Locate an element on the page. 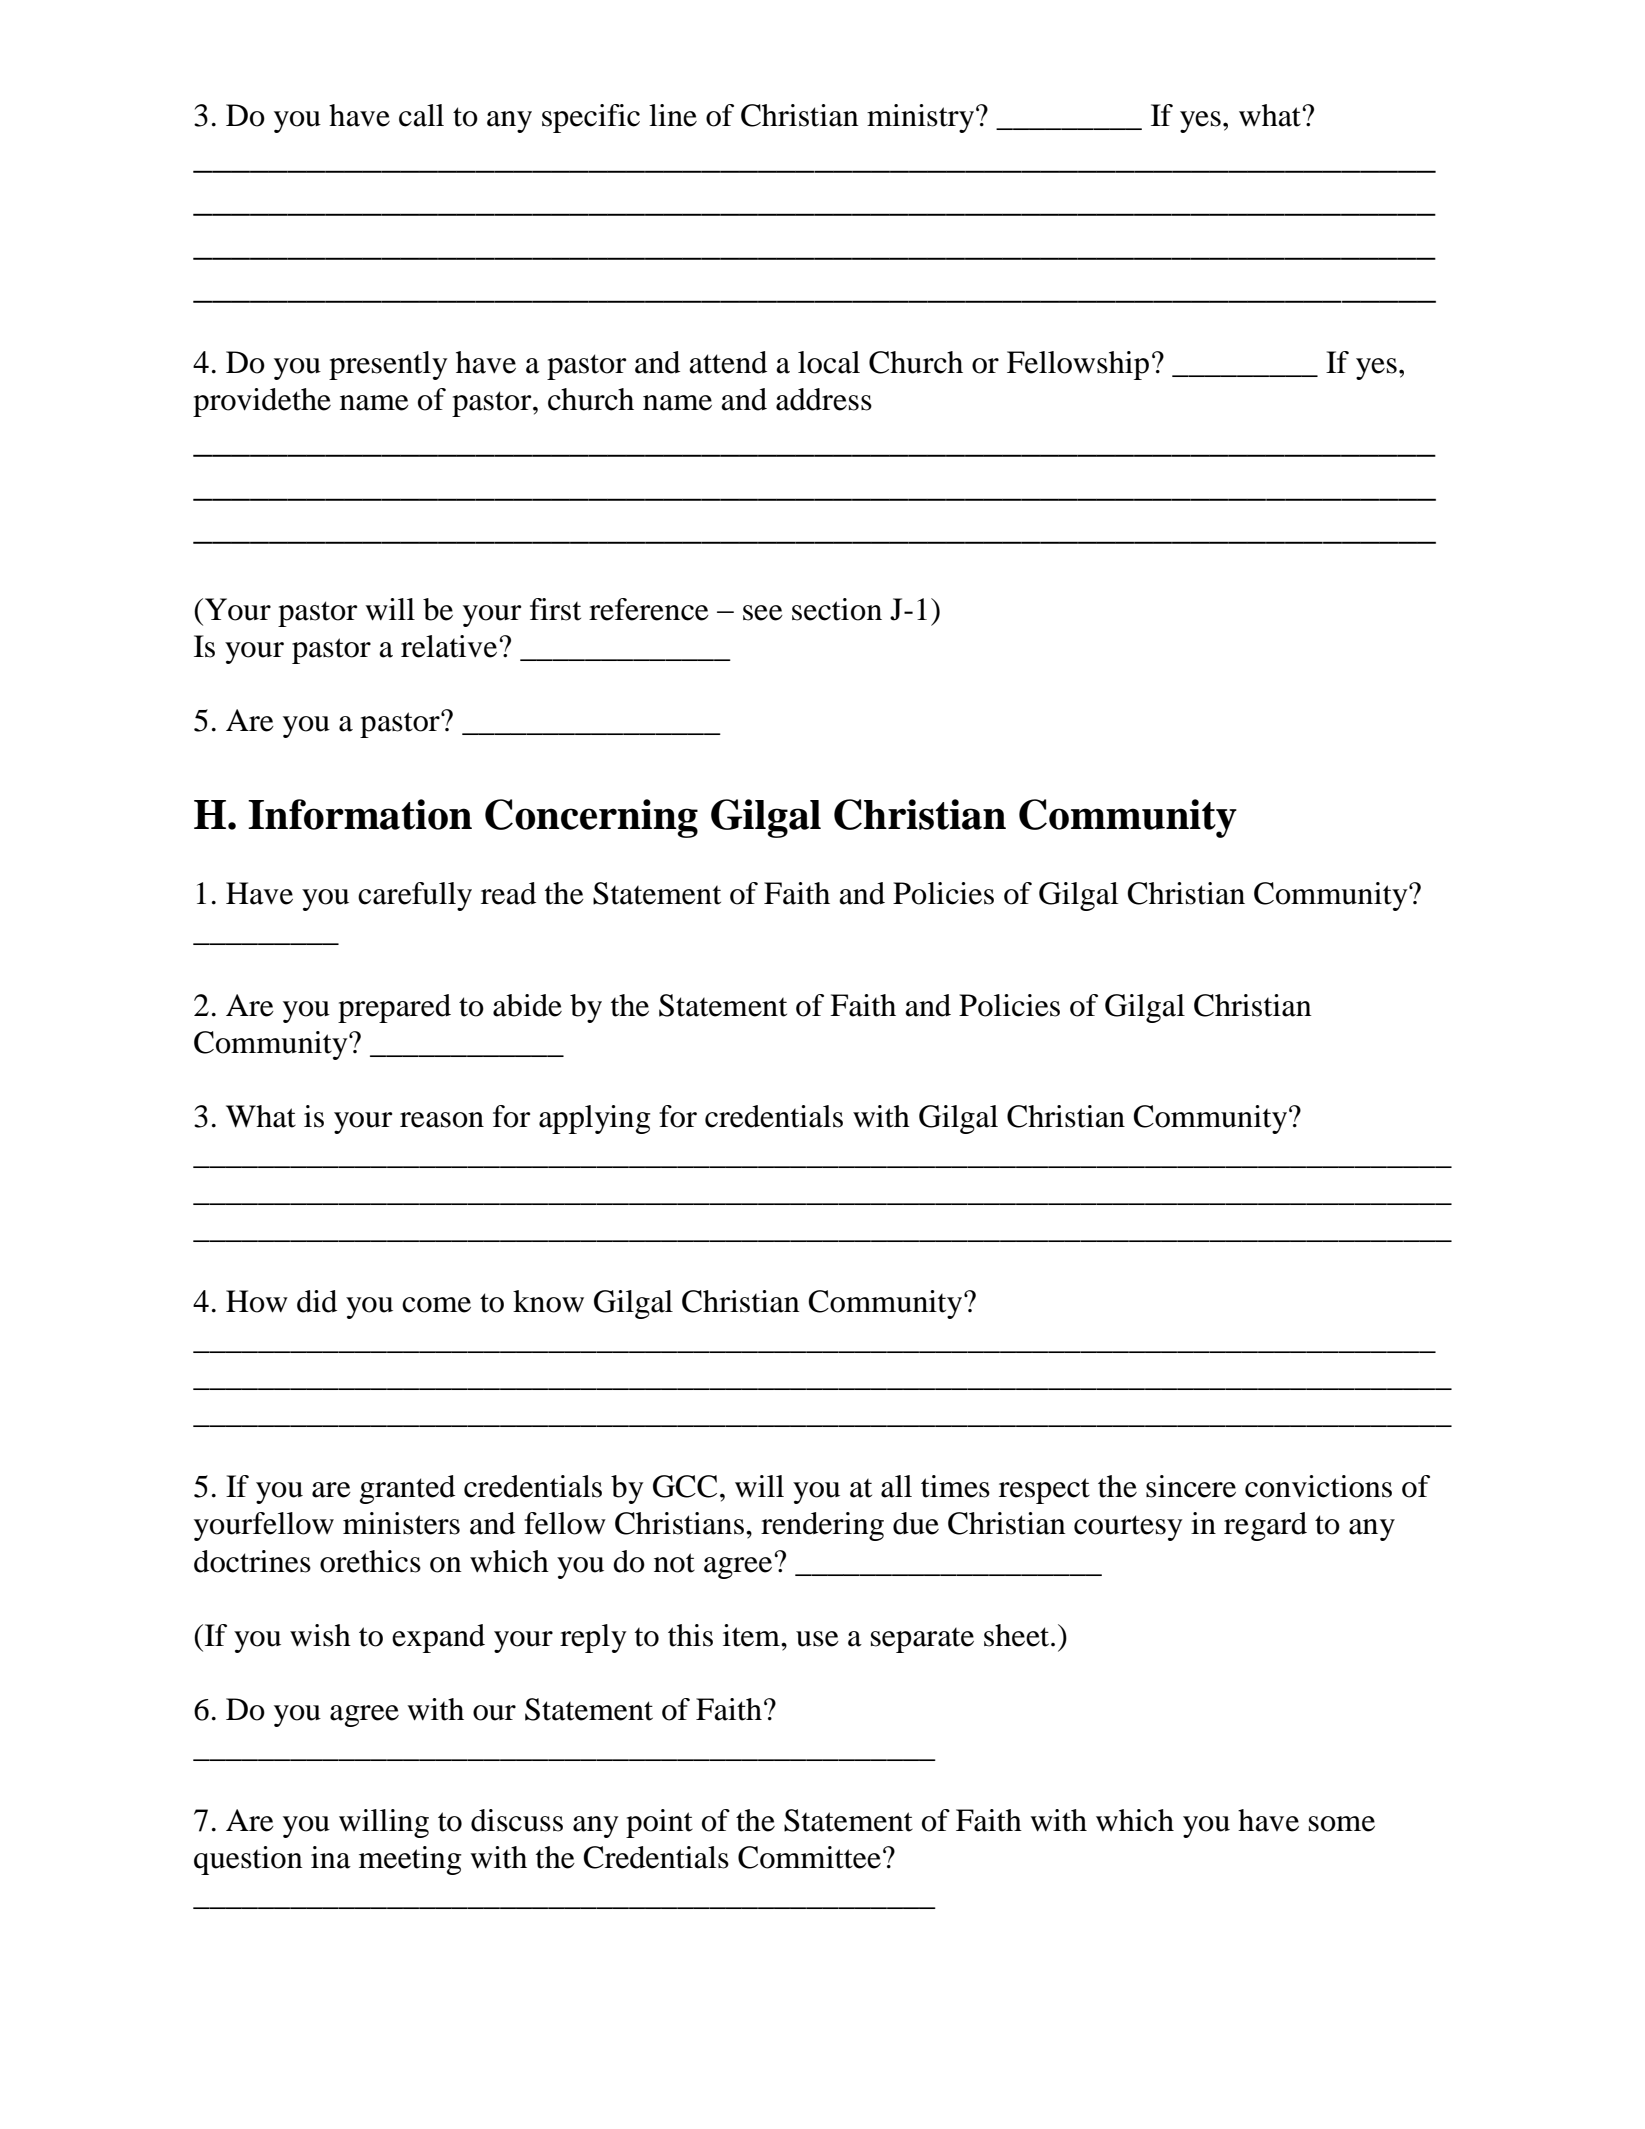 This image has height=2129, width=1645. rendering is located at coordinates (822, 1526).
